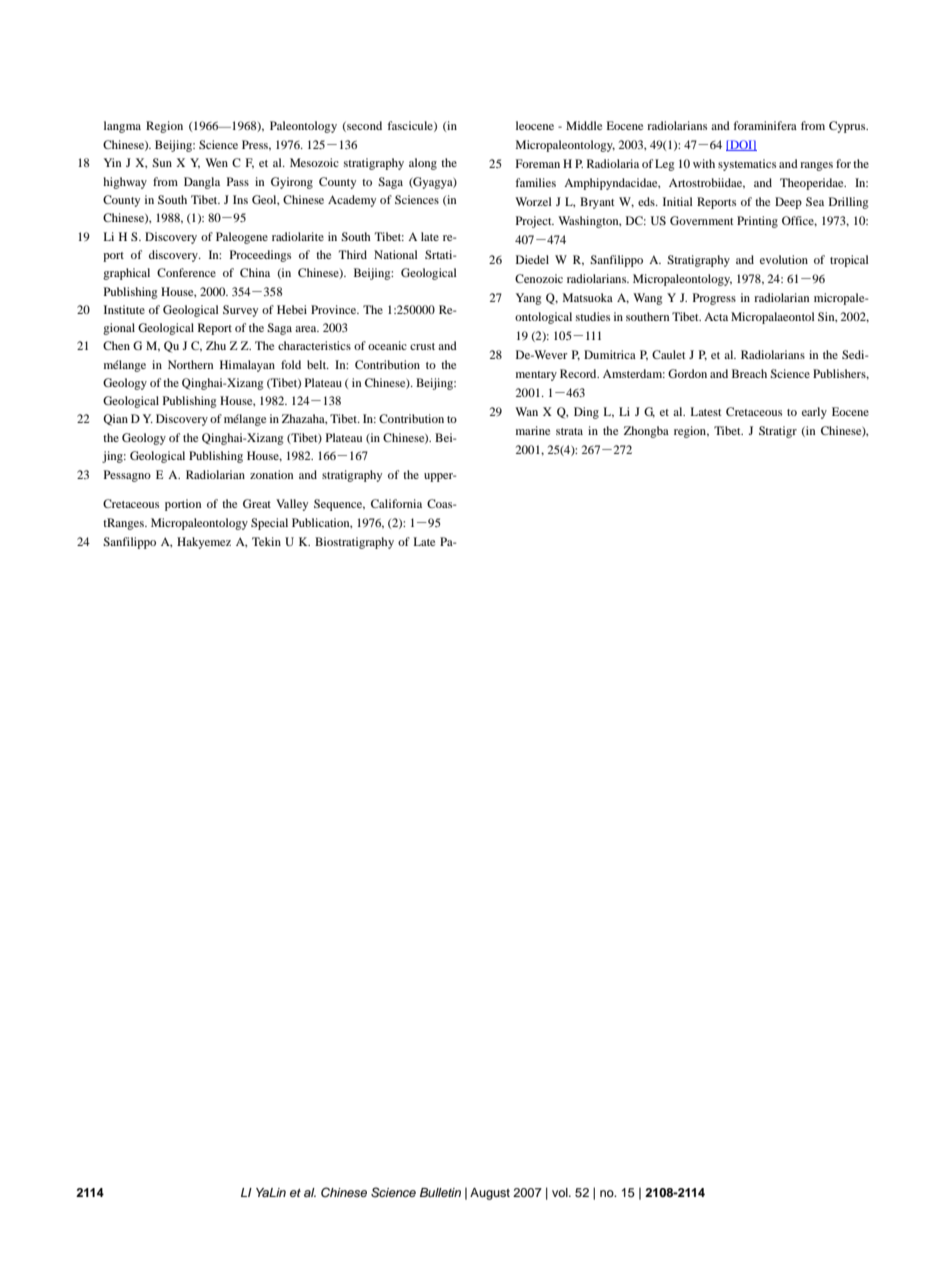  Describe the element at coordinates (440, 1192) in the document. I see `Bulletin` at that location.
